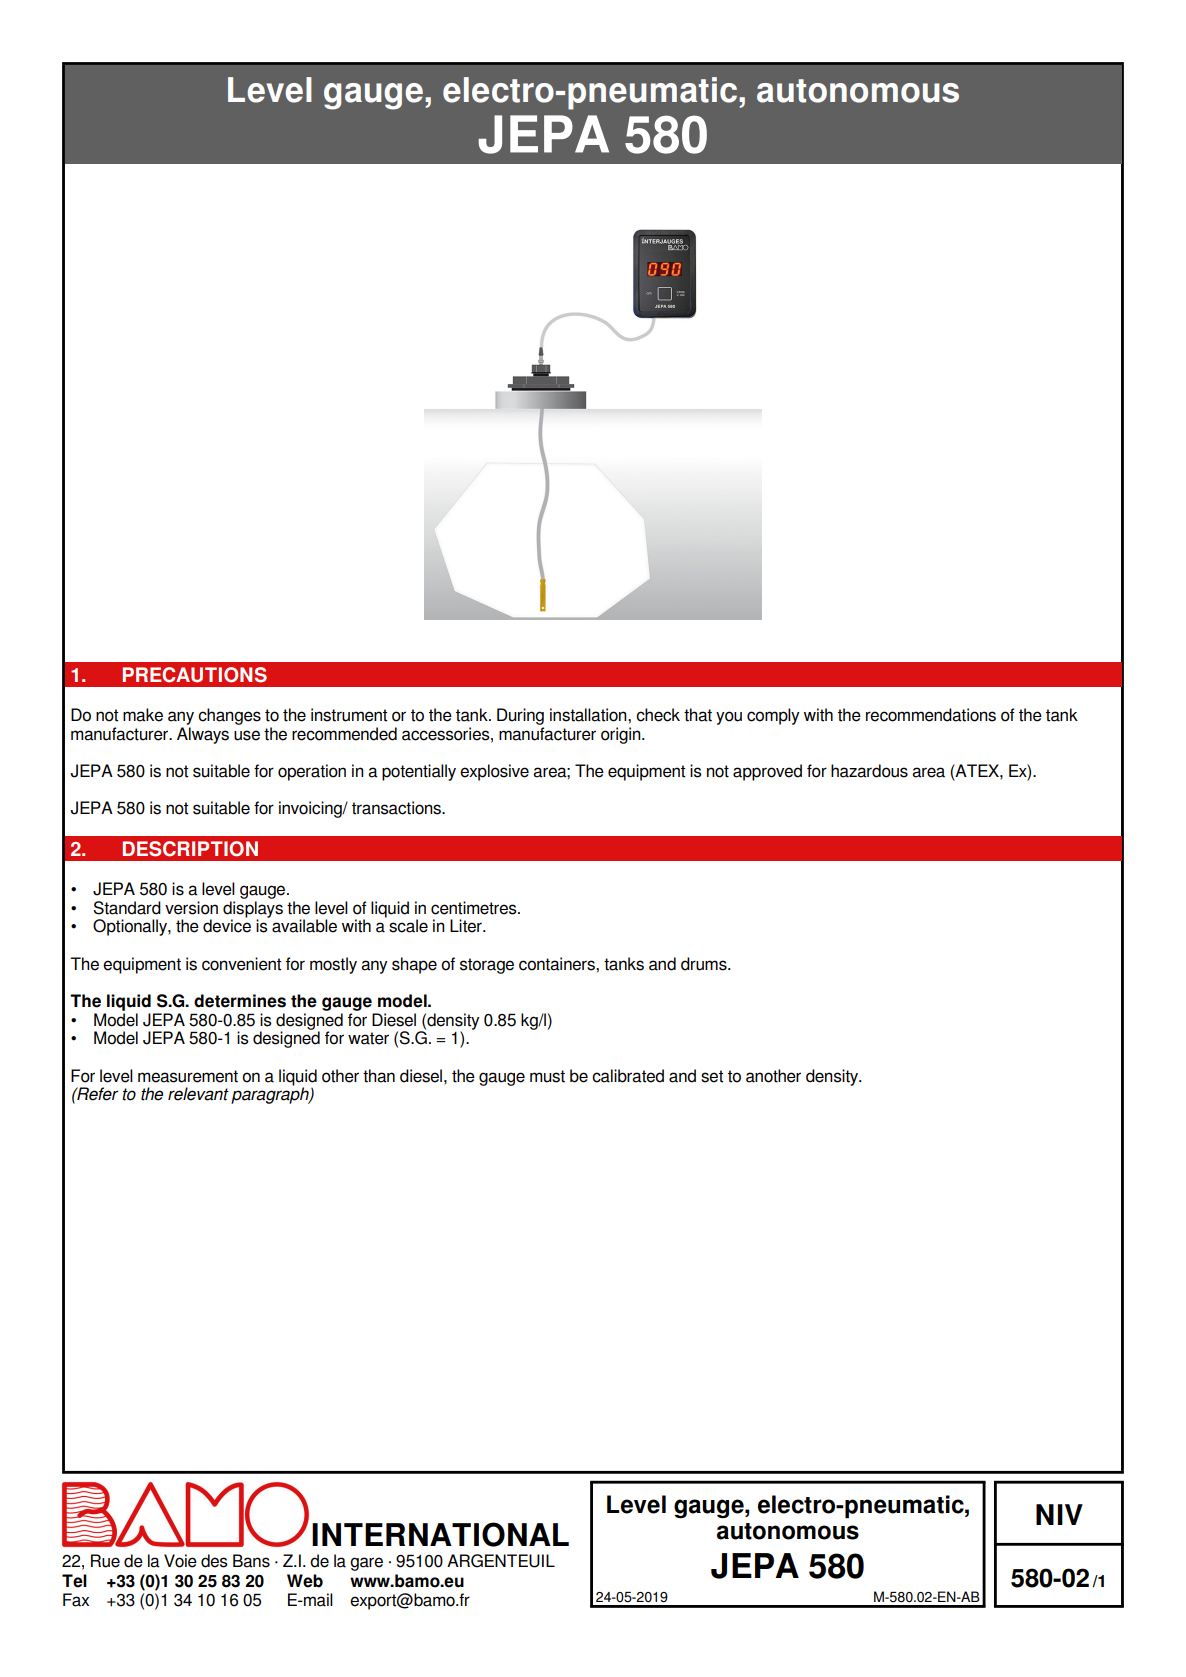 The height and width of the document is (1677, 1186). I want to click on INTERNATIONAL, so click(440, 1534).
